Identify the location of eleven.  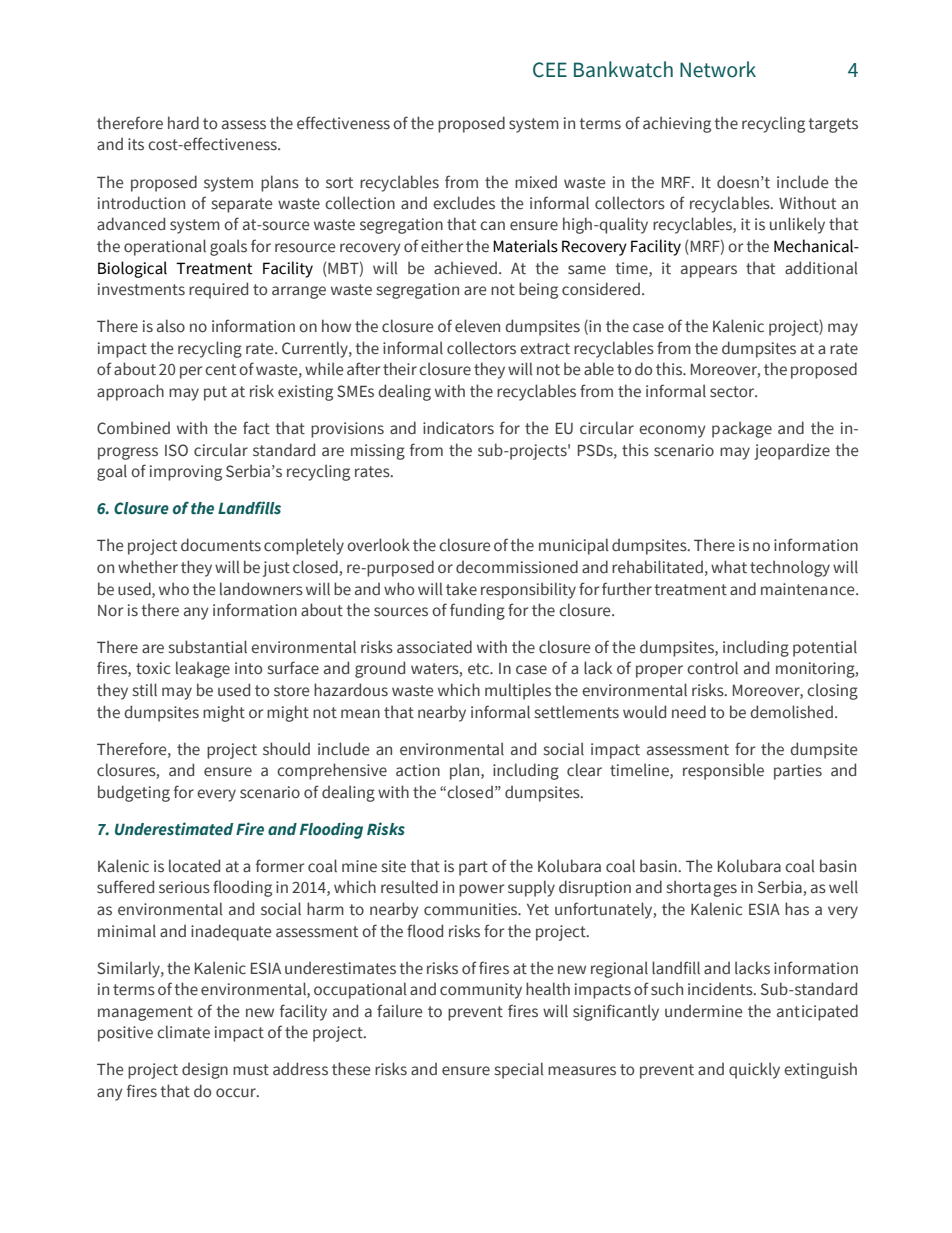
(477, 326).
